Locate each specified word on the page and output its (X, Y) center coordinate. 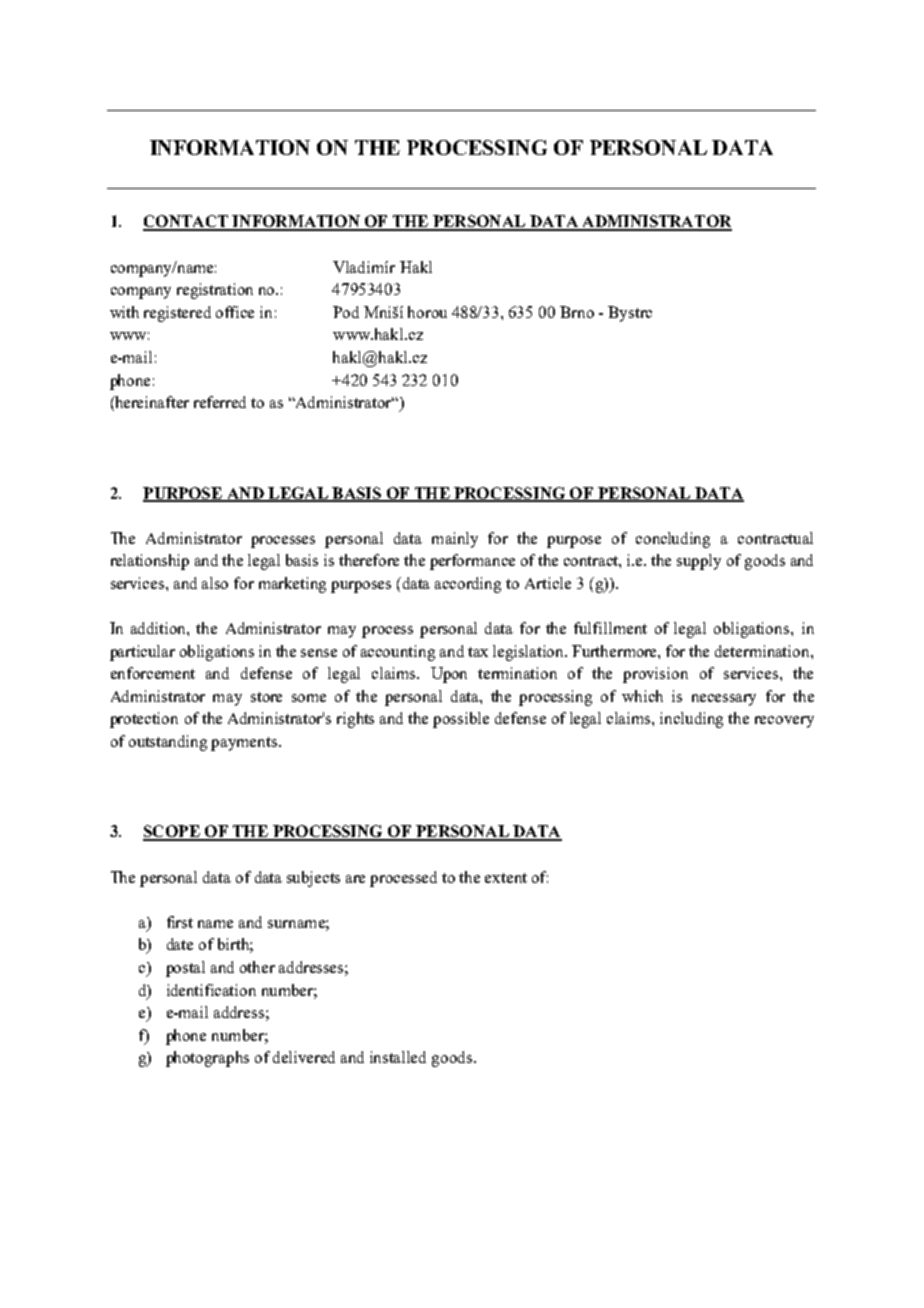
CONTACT (186, 222)
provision (655, 675)
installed (398, 1057)
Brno (577, 312)
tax (478, 652)
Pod (346, 312)
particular (142, 653)
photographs (207, 1059)
